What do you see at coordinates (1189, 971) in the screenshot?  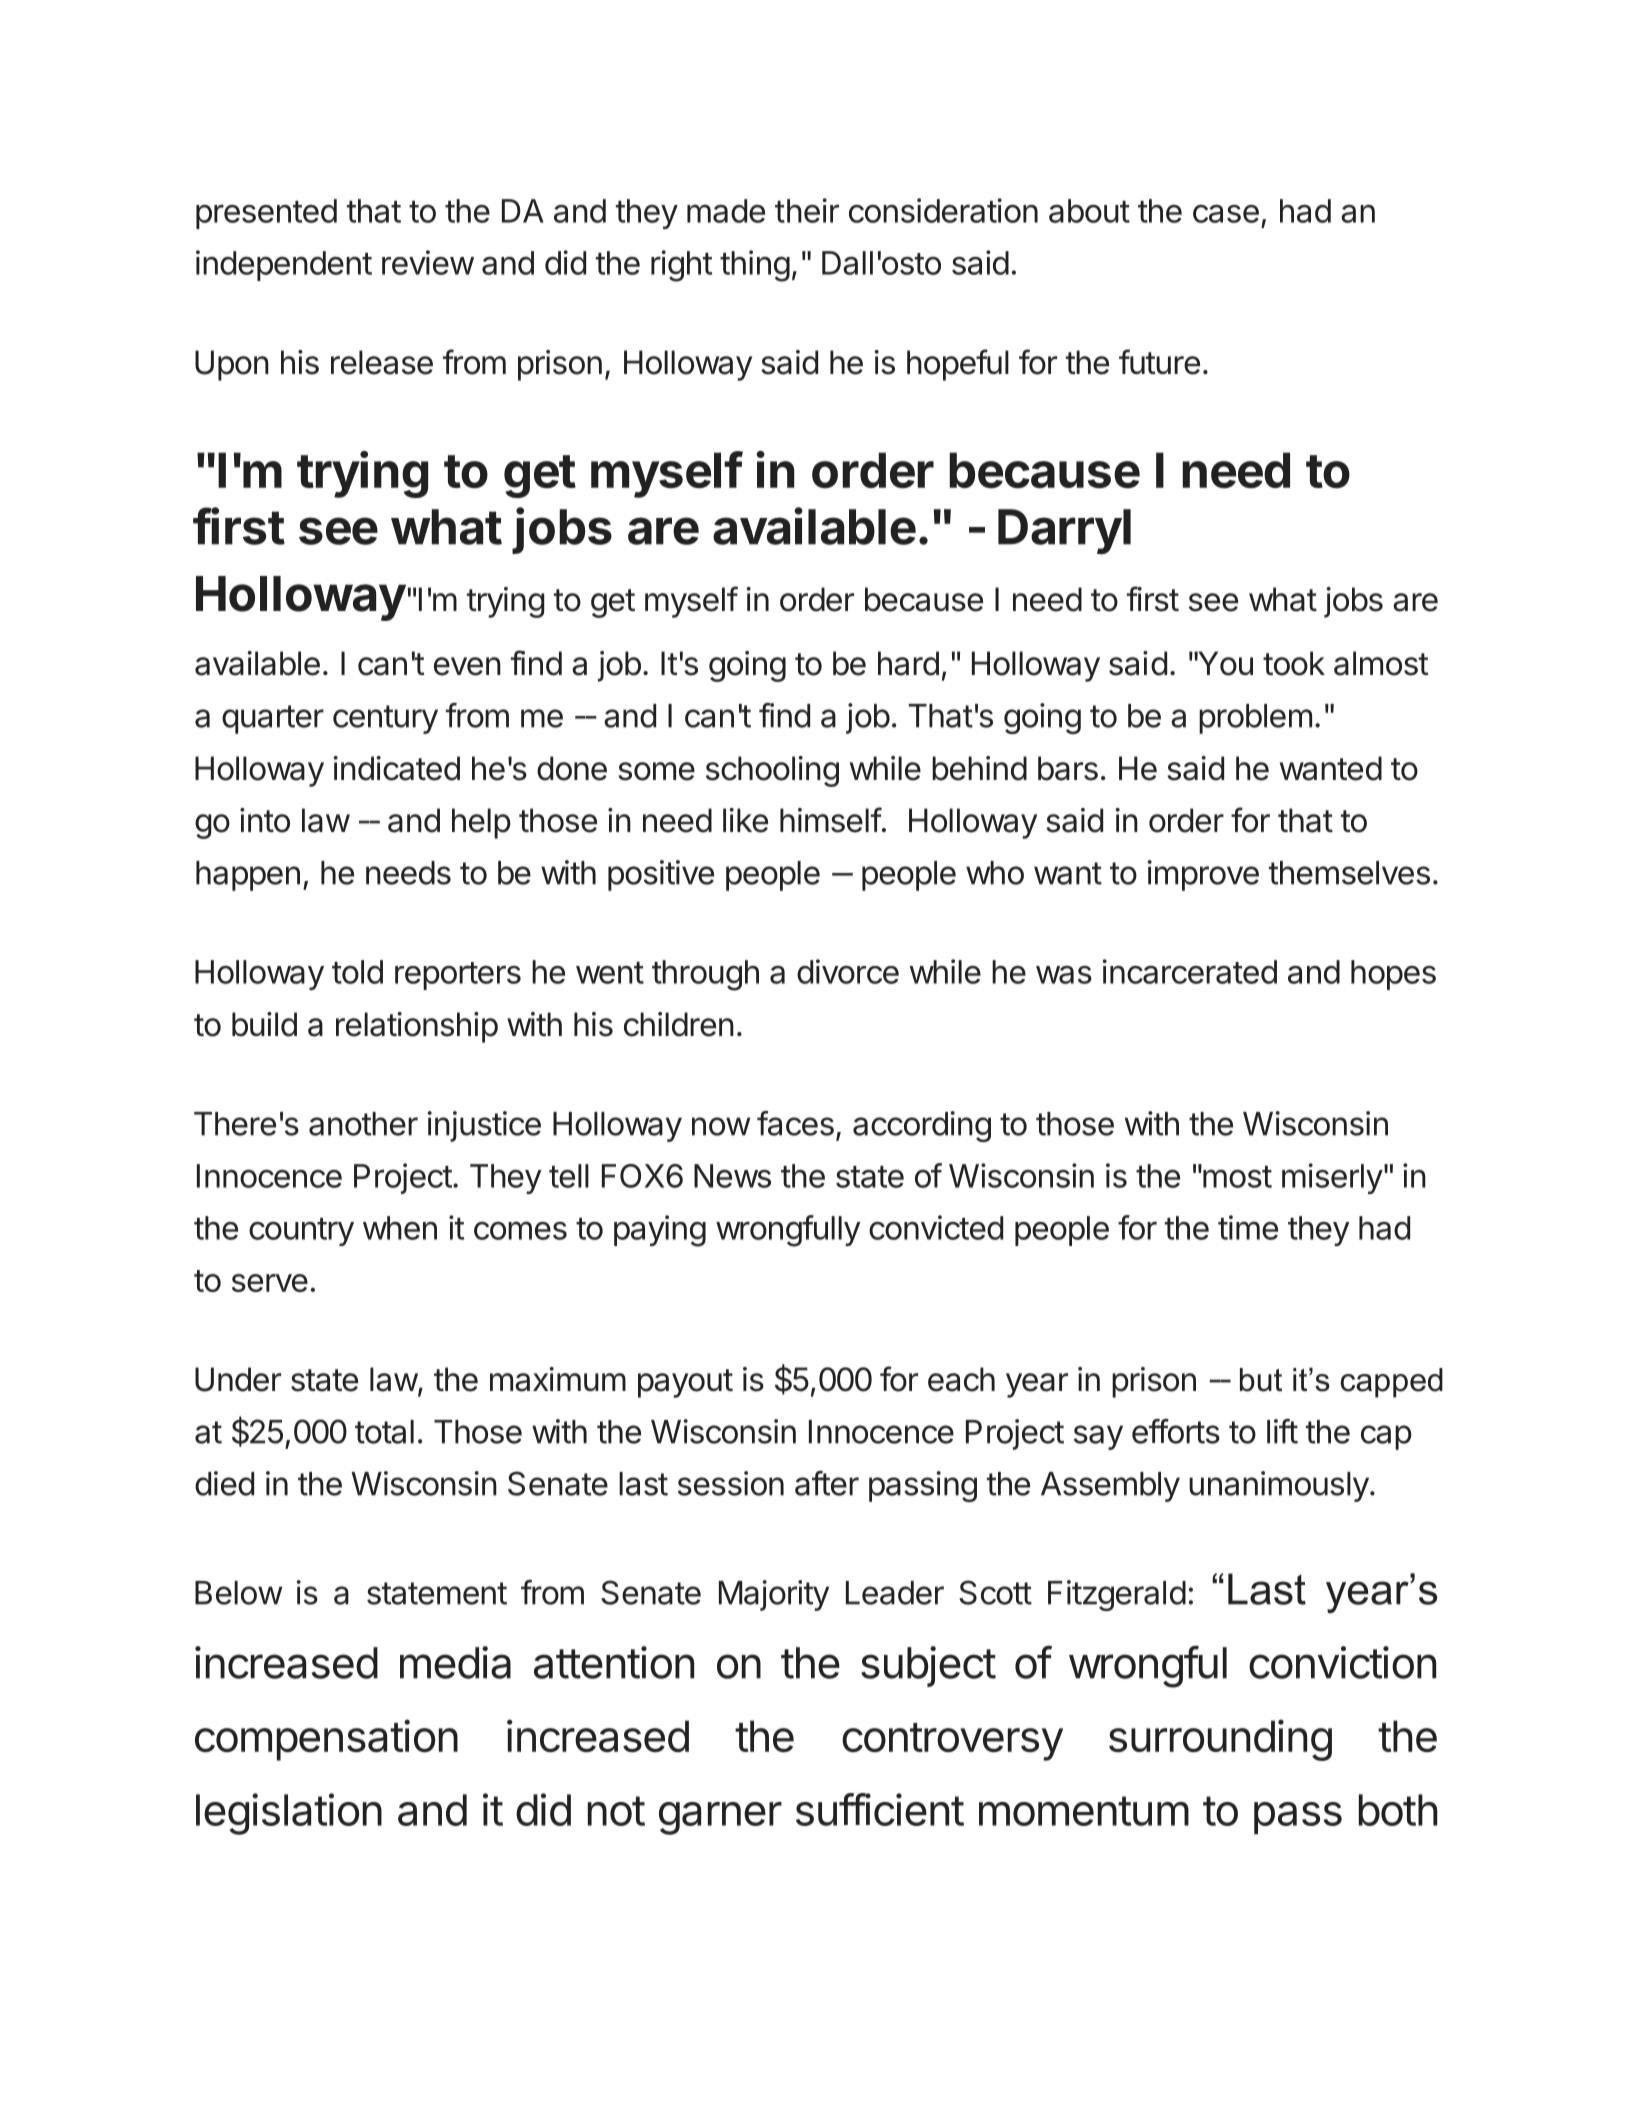 I see `incarcerated` at bounding box center [1189, 971].
